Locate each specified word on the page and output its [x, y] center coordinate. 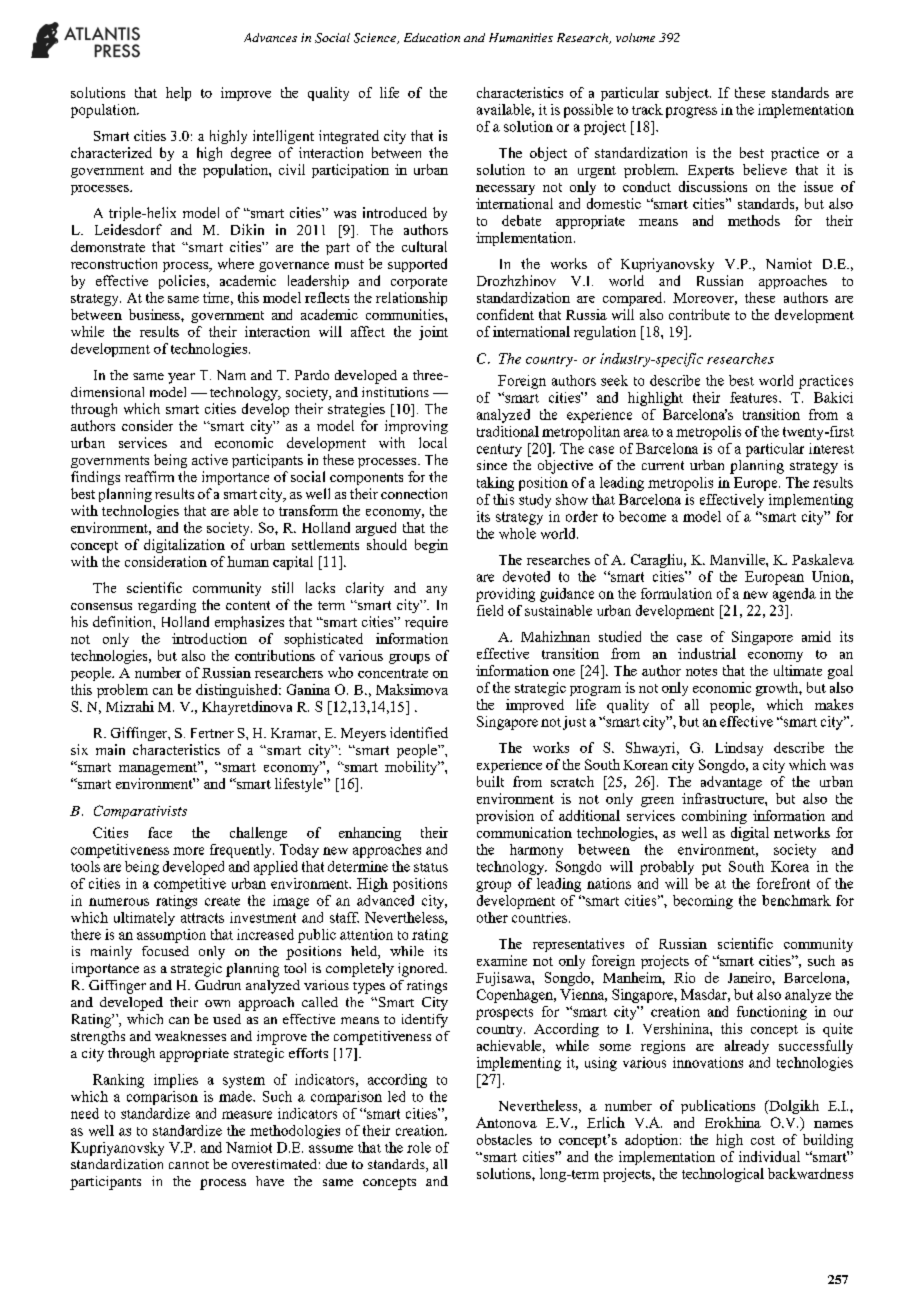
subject [688, 94]
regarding [167, 606]
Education [432, 37]
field [490, 610]
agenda [794, 595]
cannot [189, 1165]
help [178, 94]
